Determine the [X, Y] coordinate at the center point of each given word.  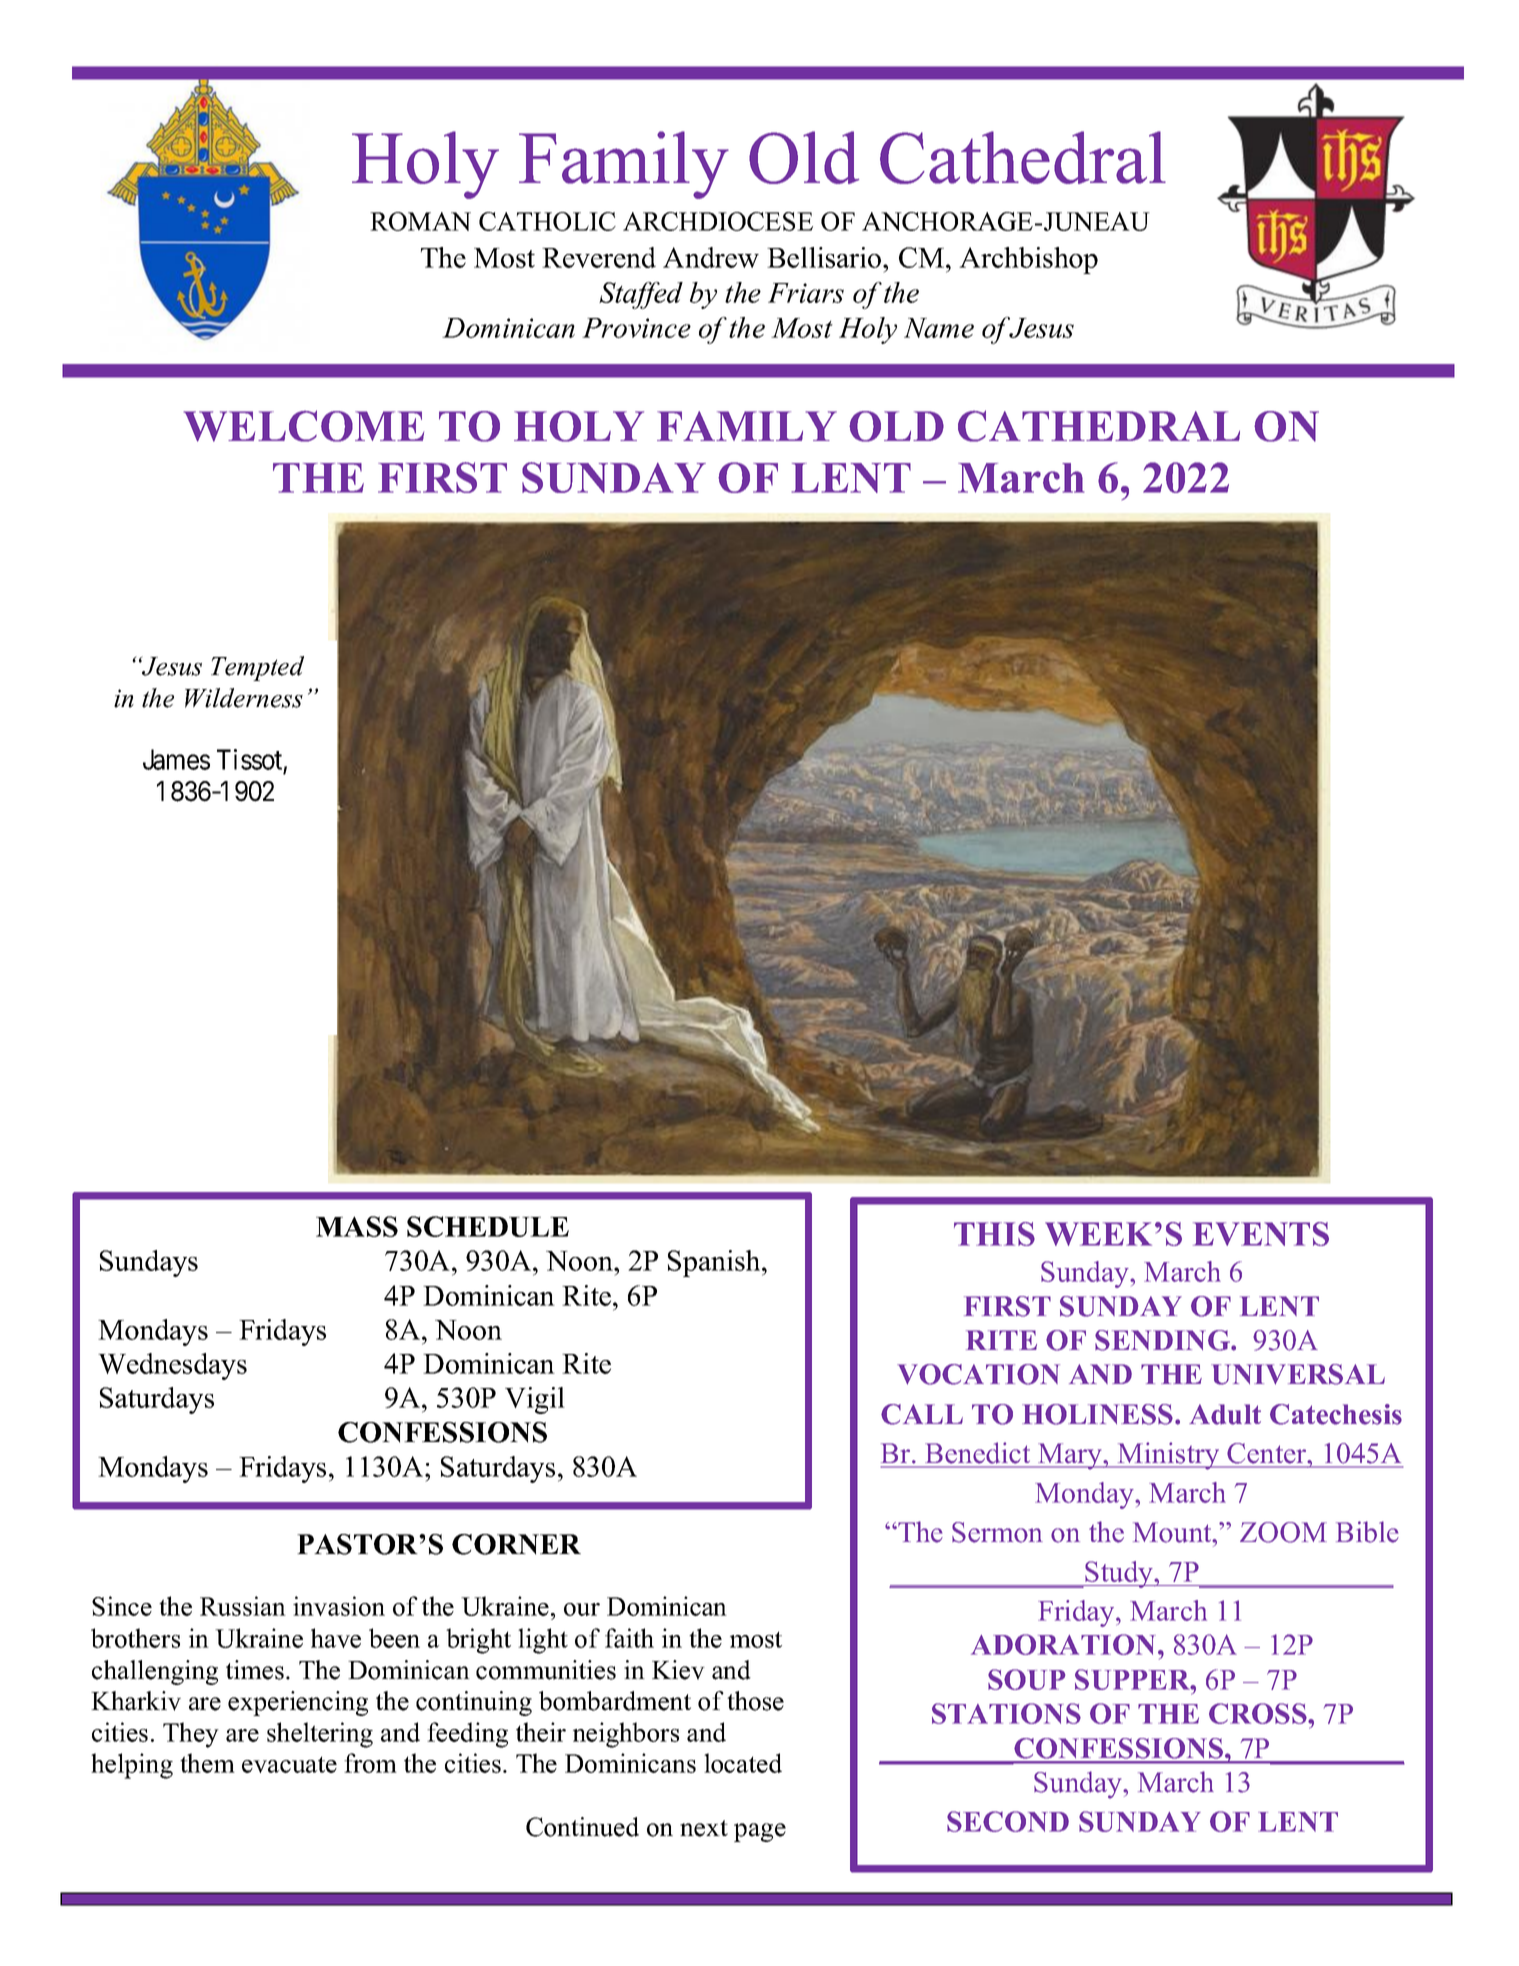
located [743, 1763]
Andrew [711, 257]
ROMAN [420, 221]
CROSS [1259, 1713]
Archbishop [1028, 260]
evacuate [289, 1764]
